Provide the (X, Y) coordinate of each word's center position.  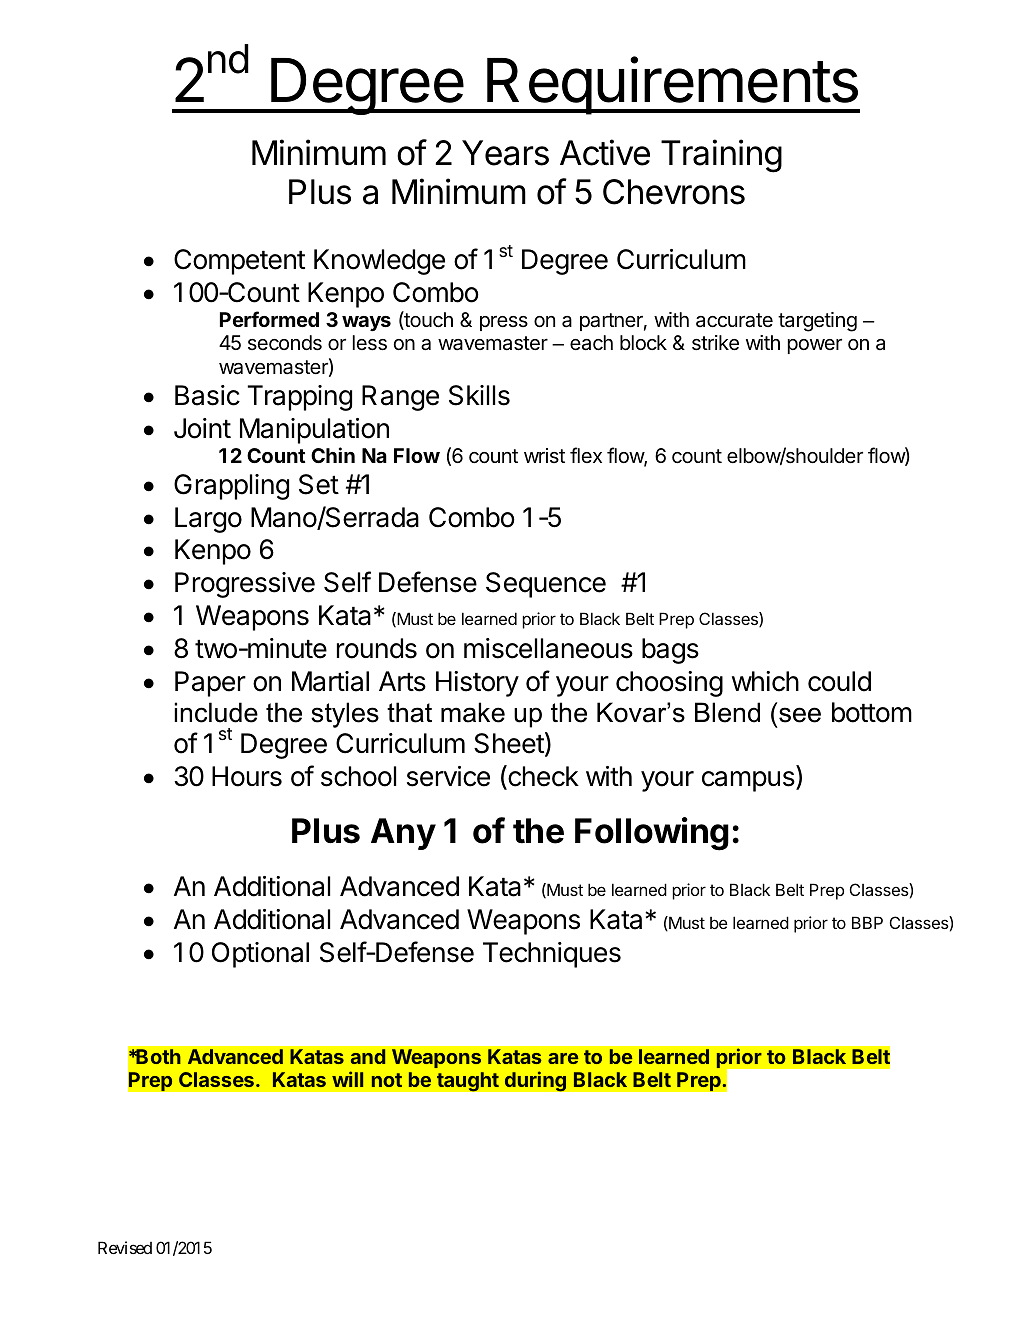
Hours (247, 776)
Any (403, 834)
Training (721, 156)
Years (505, 153)
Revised (125, 1247)
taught (467, 1082)
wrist (544, 455)
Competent (239, 262)
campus (749, 781)
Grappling (231, 487)
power (815, 346)
